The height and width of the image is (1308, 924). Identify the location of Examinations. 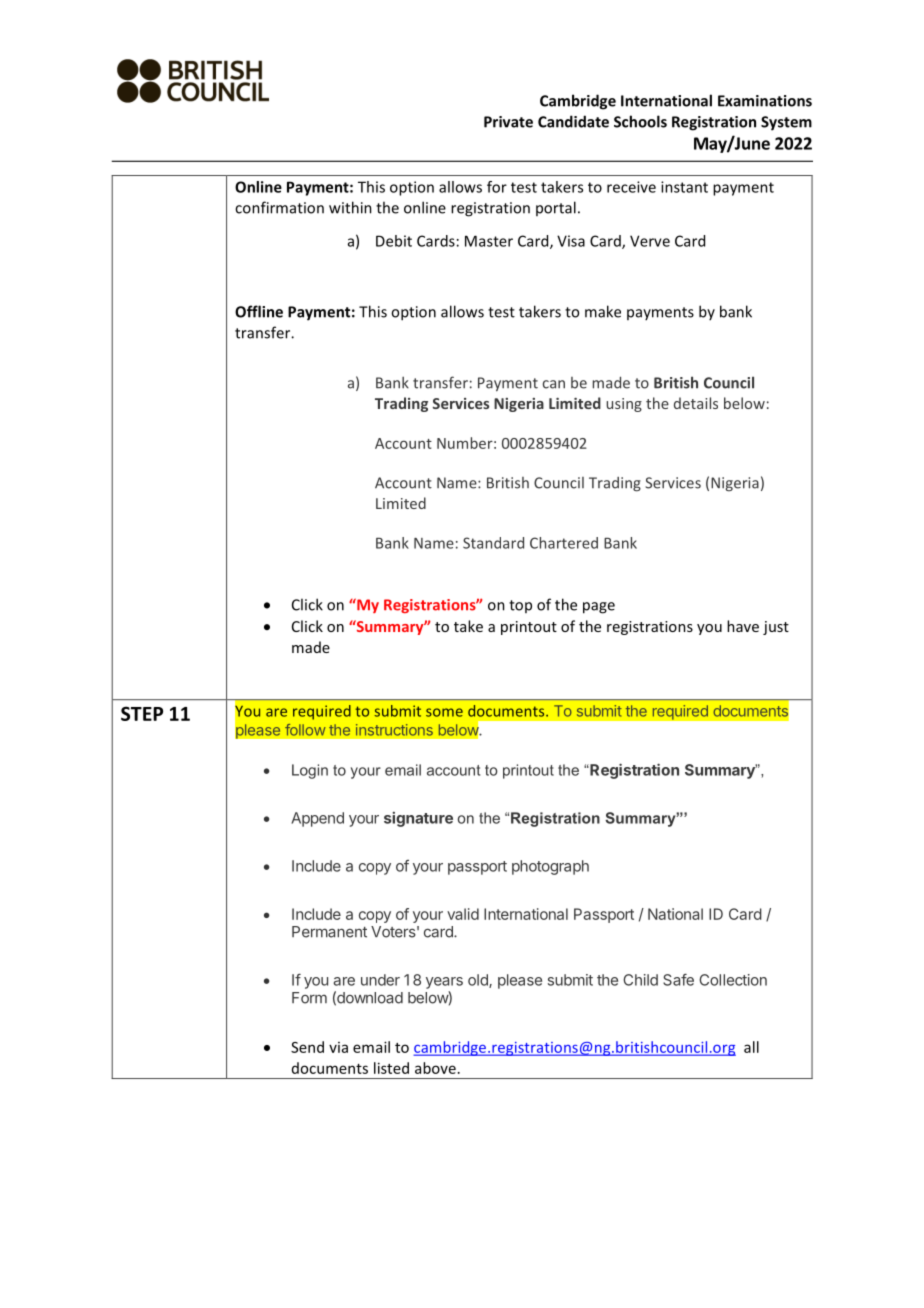
(765, 101).
